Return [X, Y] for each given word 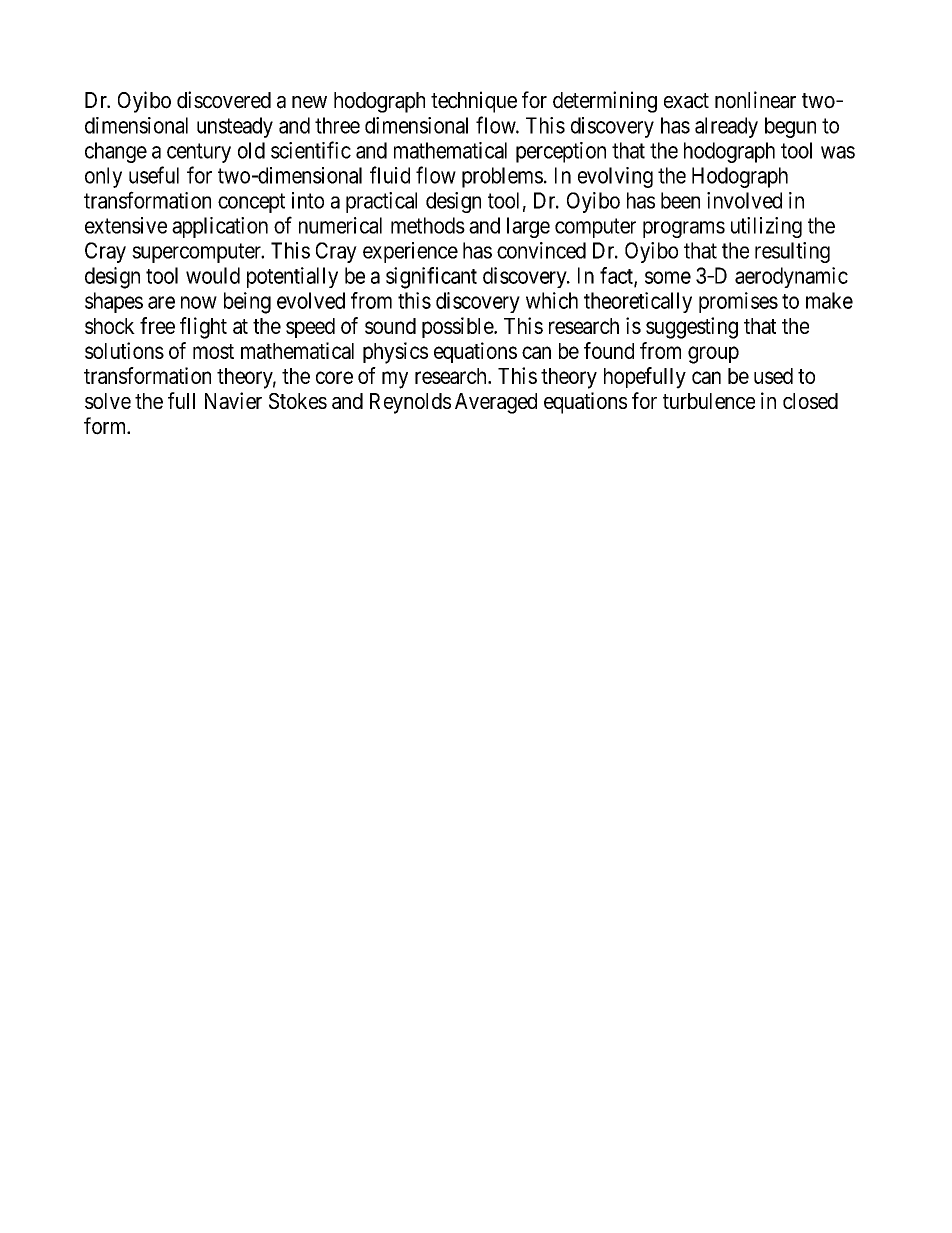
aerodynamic [791, 277]
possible [458, 327]
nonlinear [755, 100]
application [220, 227]
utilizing [766, 227]
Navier [233, 400]
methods [428, 225]
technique [474, 102]
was [838, 152]
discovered [224, 100]
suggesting [692, 328]
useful [154, 175]
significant [431, 278]
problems [502, 177]
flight [203, 328]
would [213, 275]
